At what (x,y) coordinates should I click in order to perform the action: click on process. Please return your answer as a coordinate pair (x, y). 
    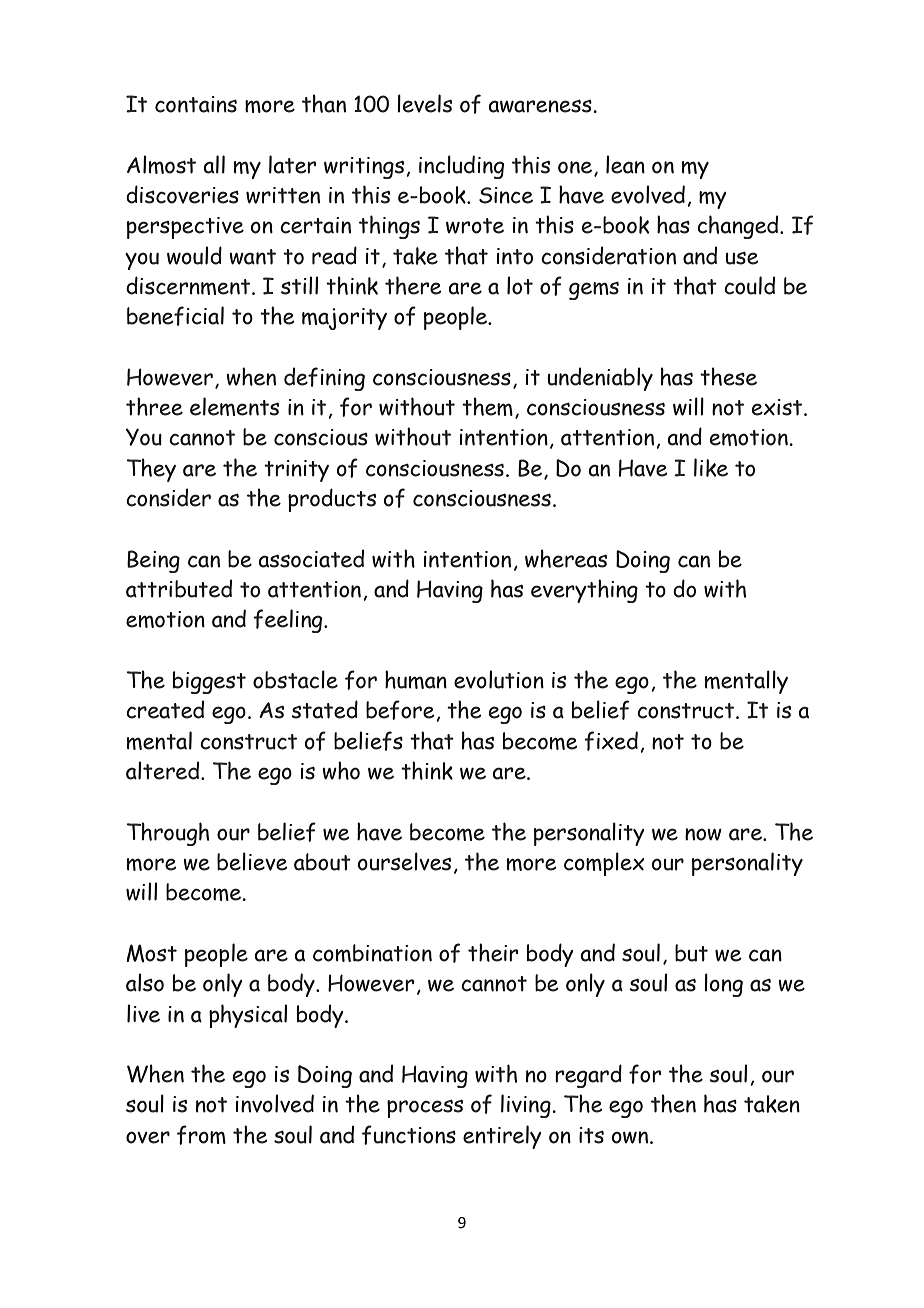
    Looking at the image, I should click on (425, 1109).
